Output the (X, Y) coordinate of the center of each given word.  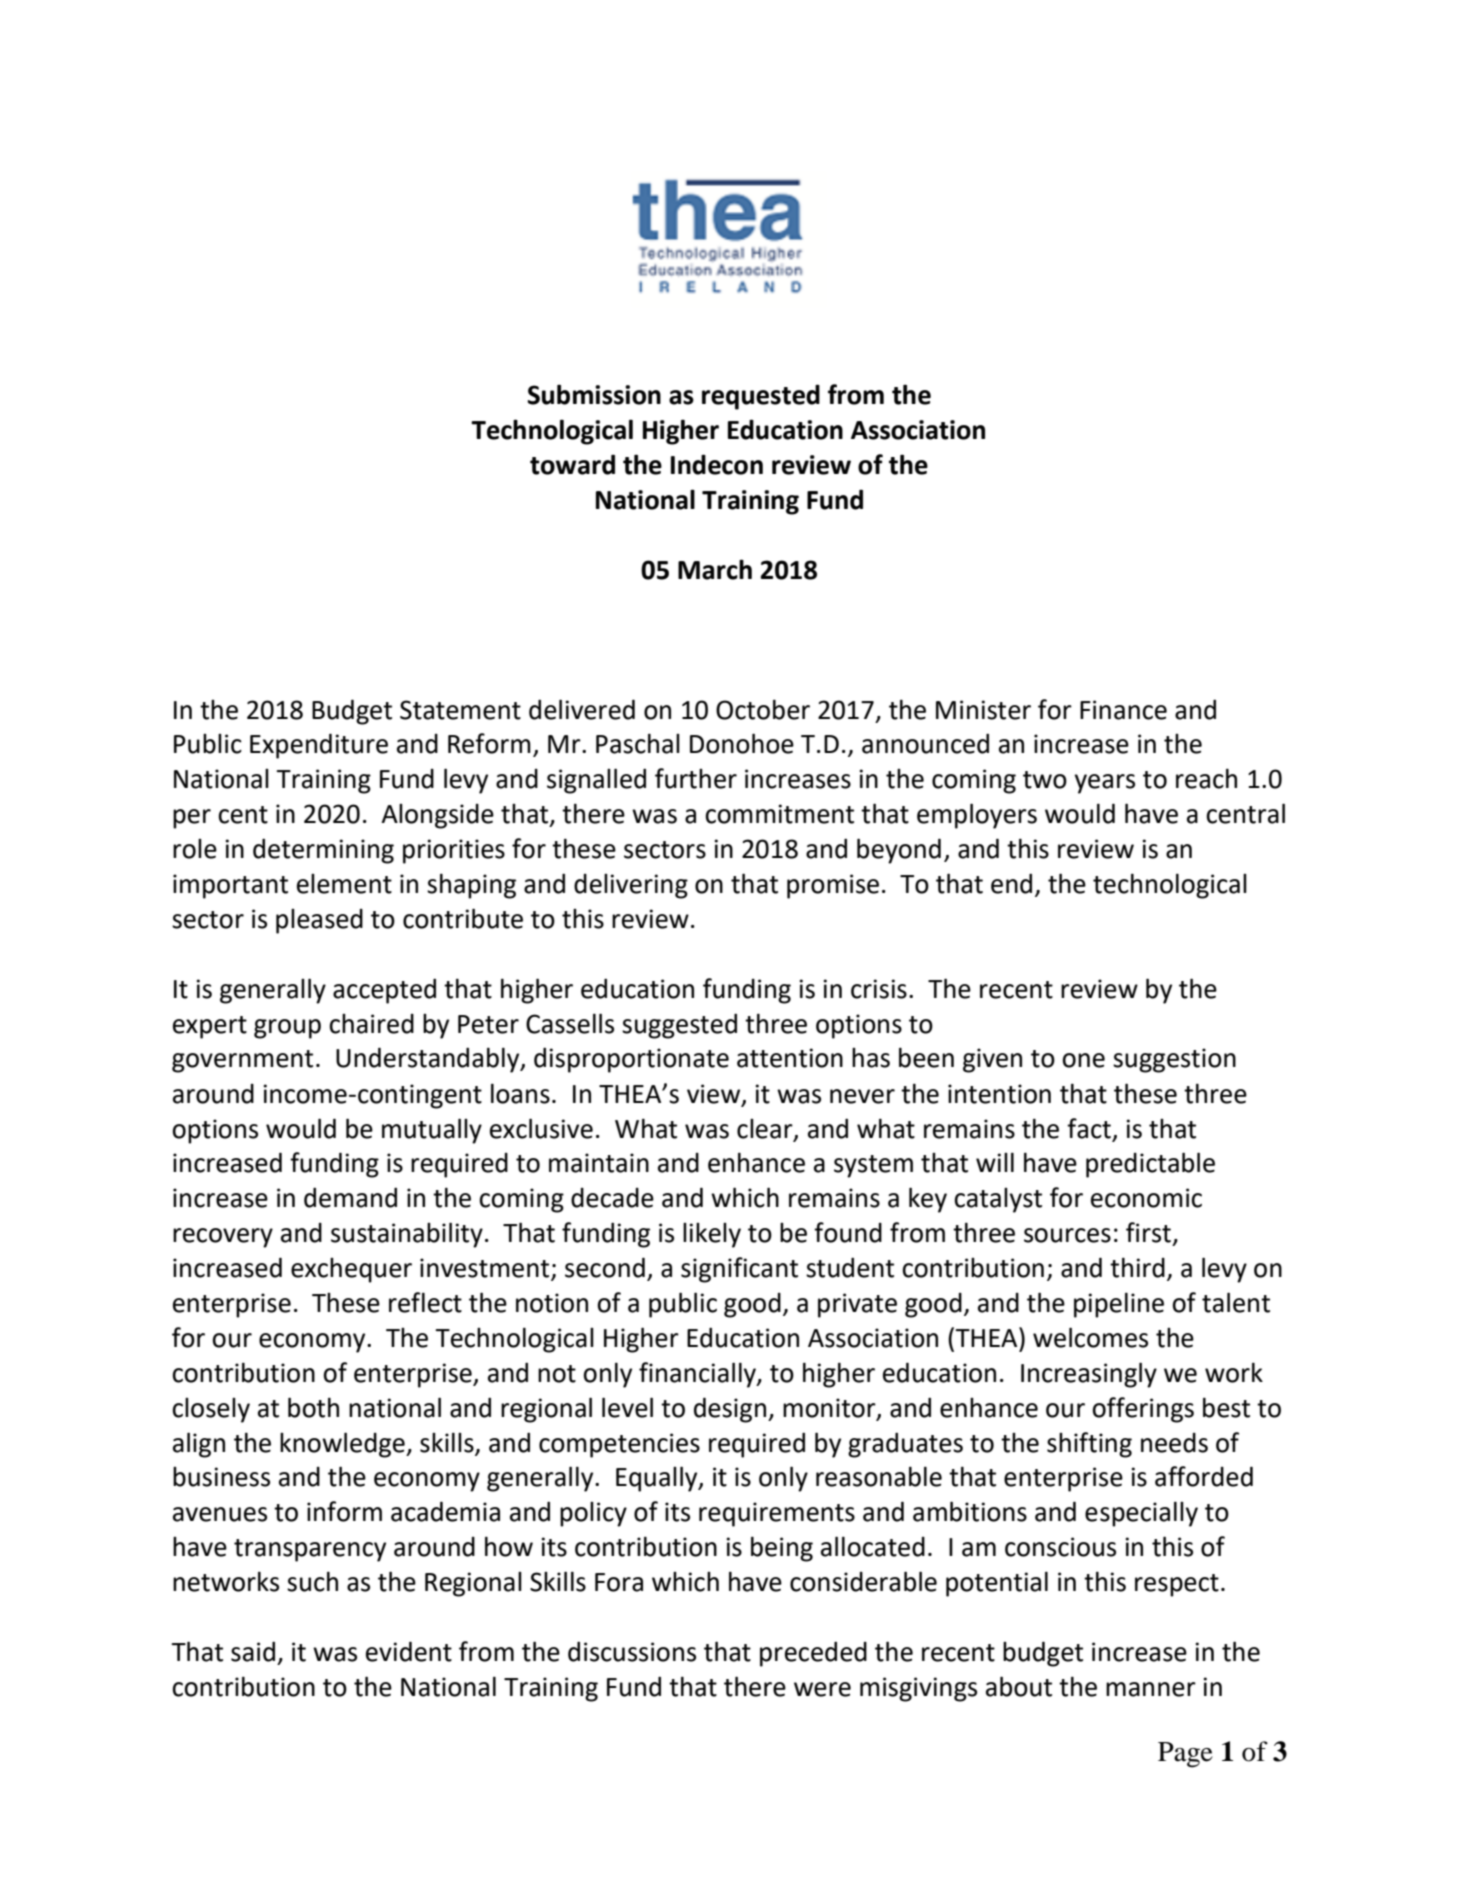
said (253, 1651)
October (763, 709)
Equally (658, 1479)
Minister (983, 710)
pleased (319, 921)
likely (712, 1235)
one (1083, 1060)
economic (1146, 1198)
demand (350, 1197)
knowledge (343, 1445)
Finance (1123, 710)
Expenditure (319, 746)
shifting (1089, 1445)
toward (572, 464)
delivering (631, 886)
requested (761, 397)
